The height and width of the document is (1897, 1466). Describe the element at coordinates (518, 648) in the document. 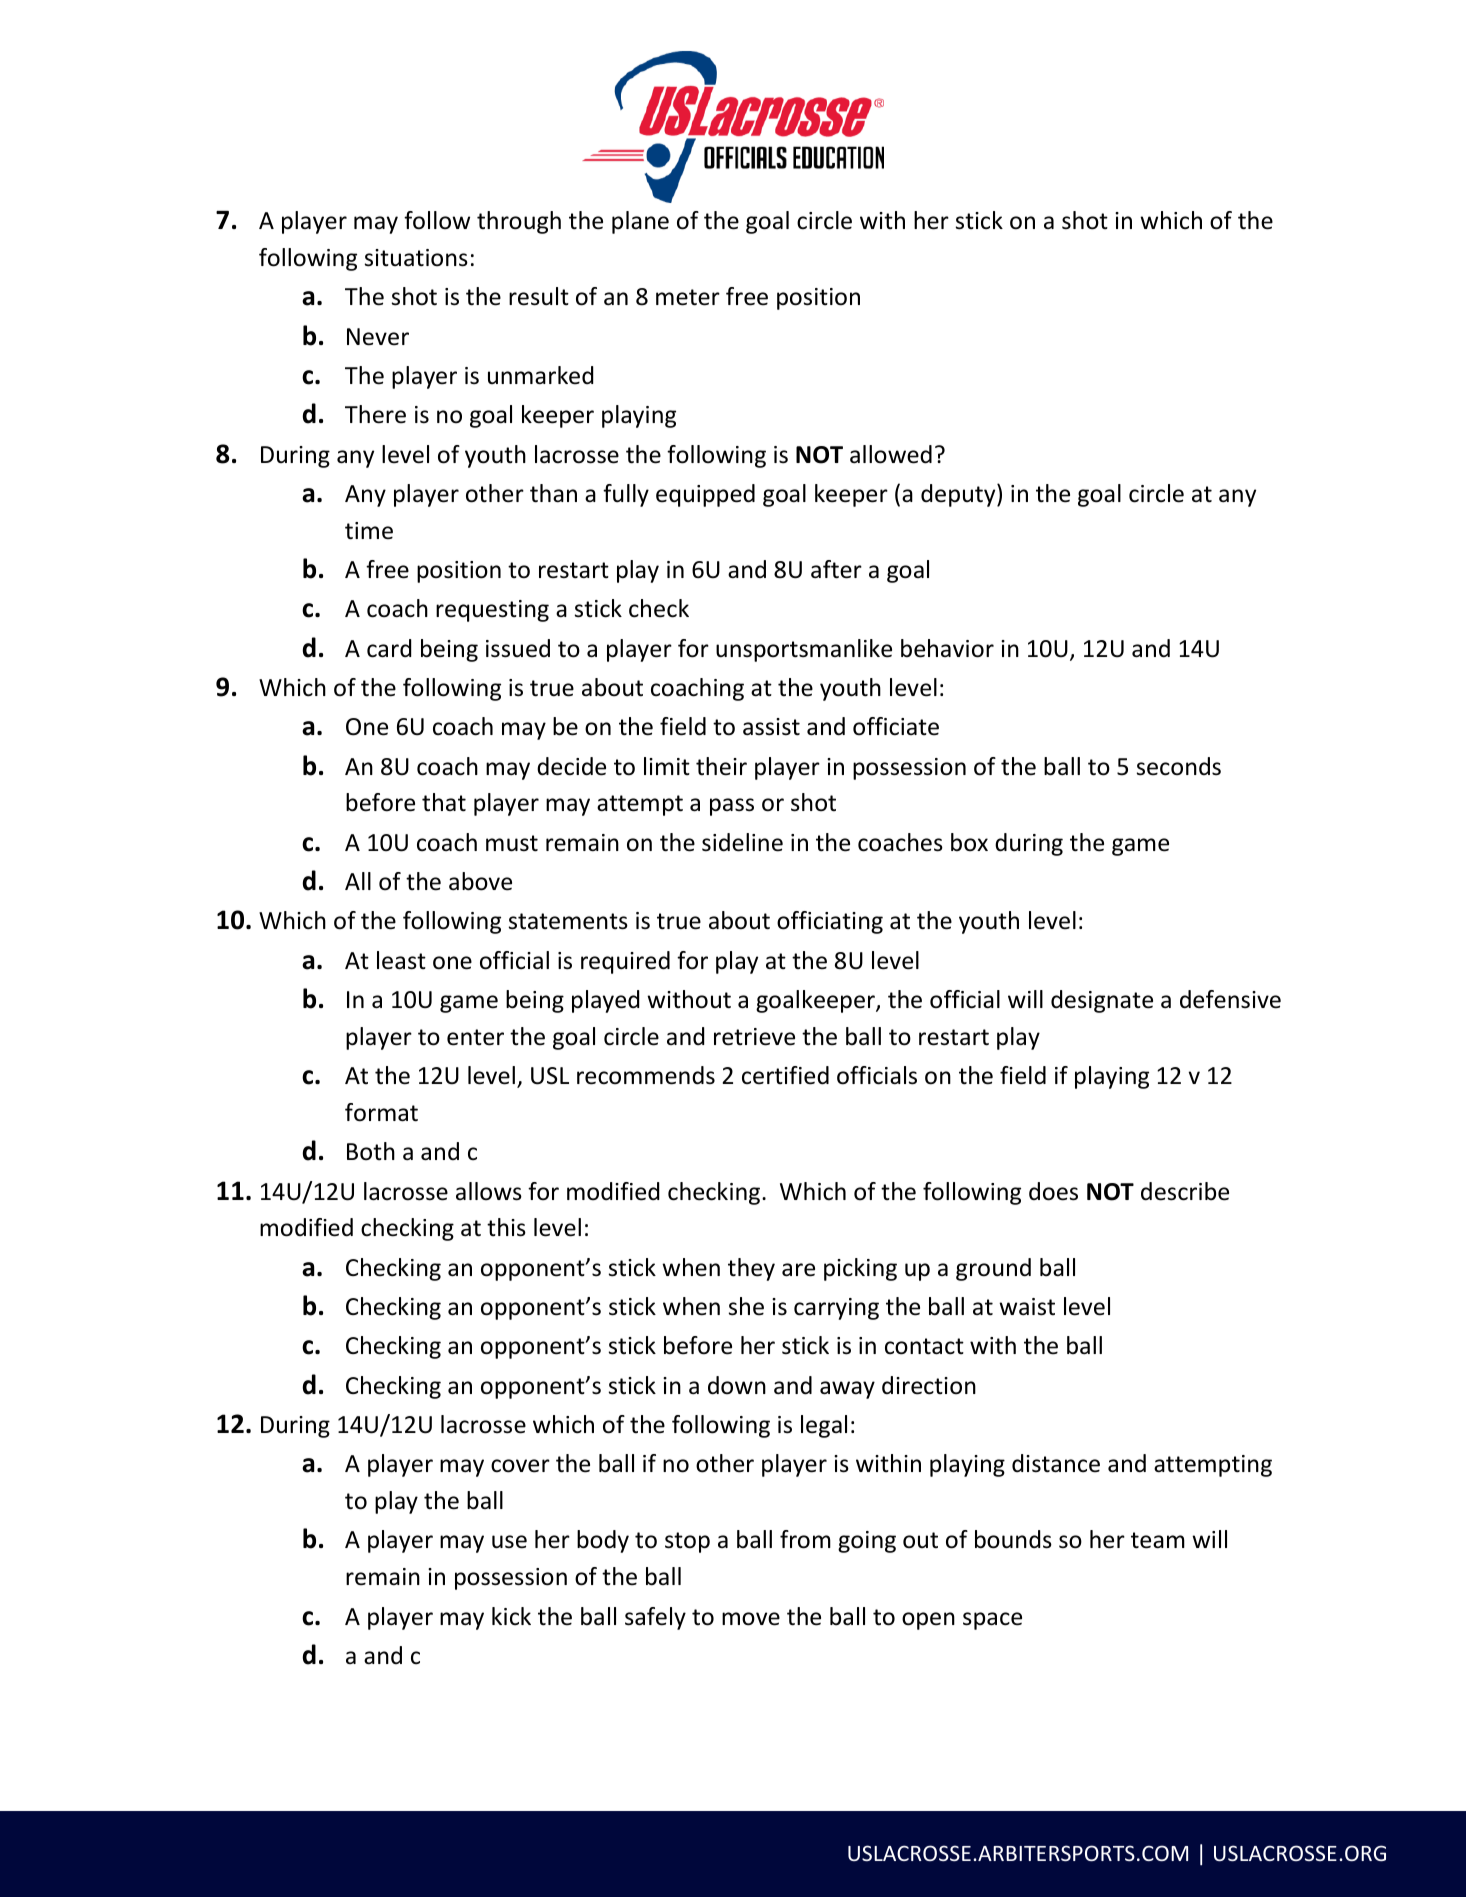

I see `issued` at that location.
